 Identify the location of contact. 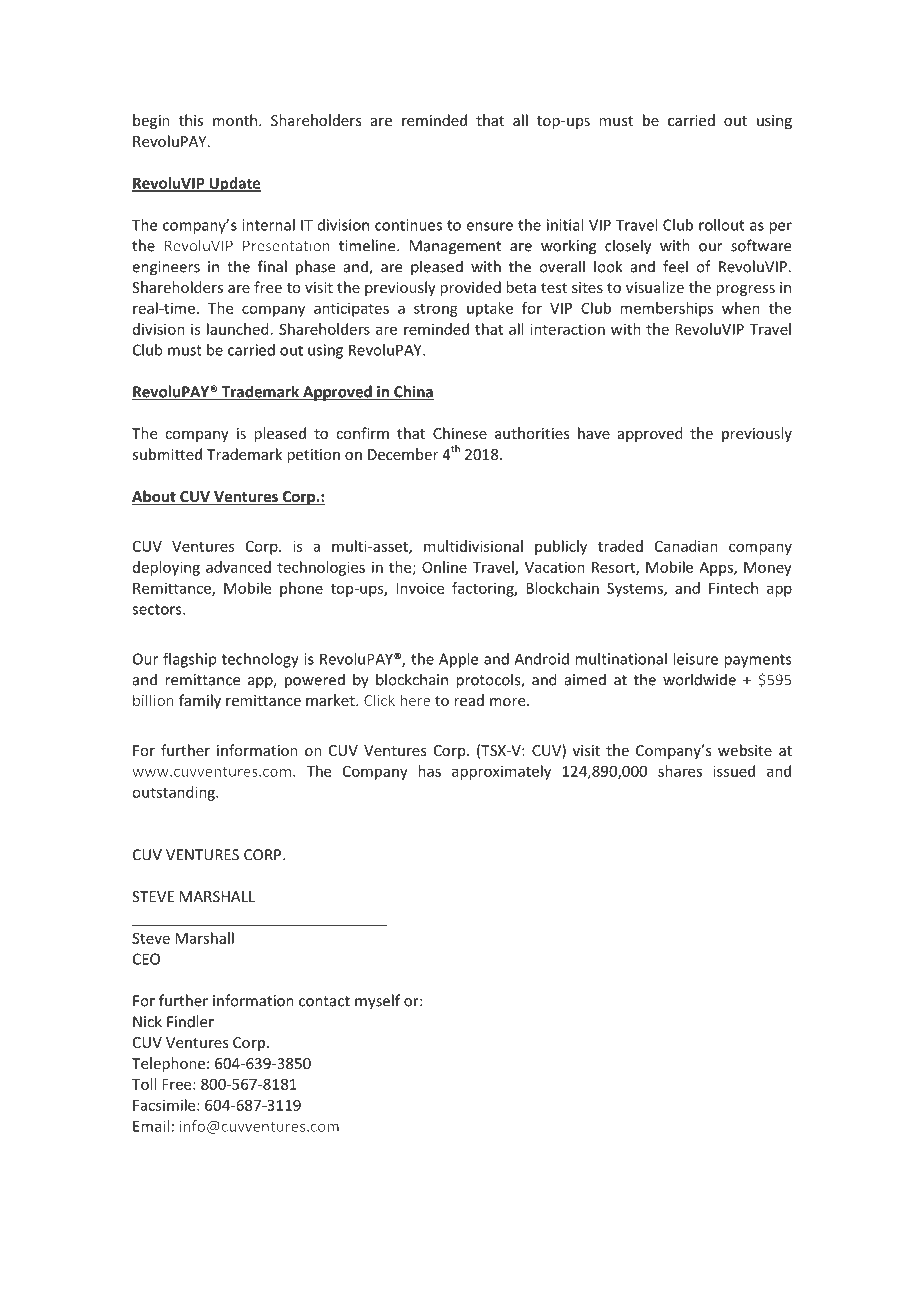
(324, 1001).
